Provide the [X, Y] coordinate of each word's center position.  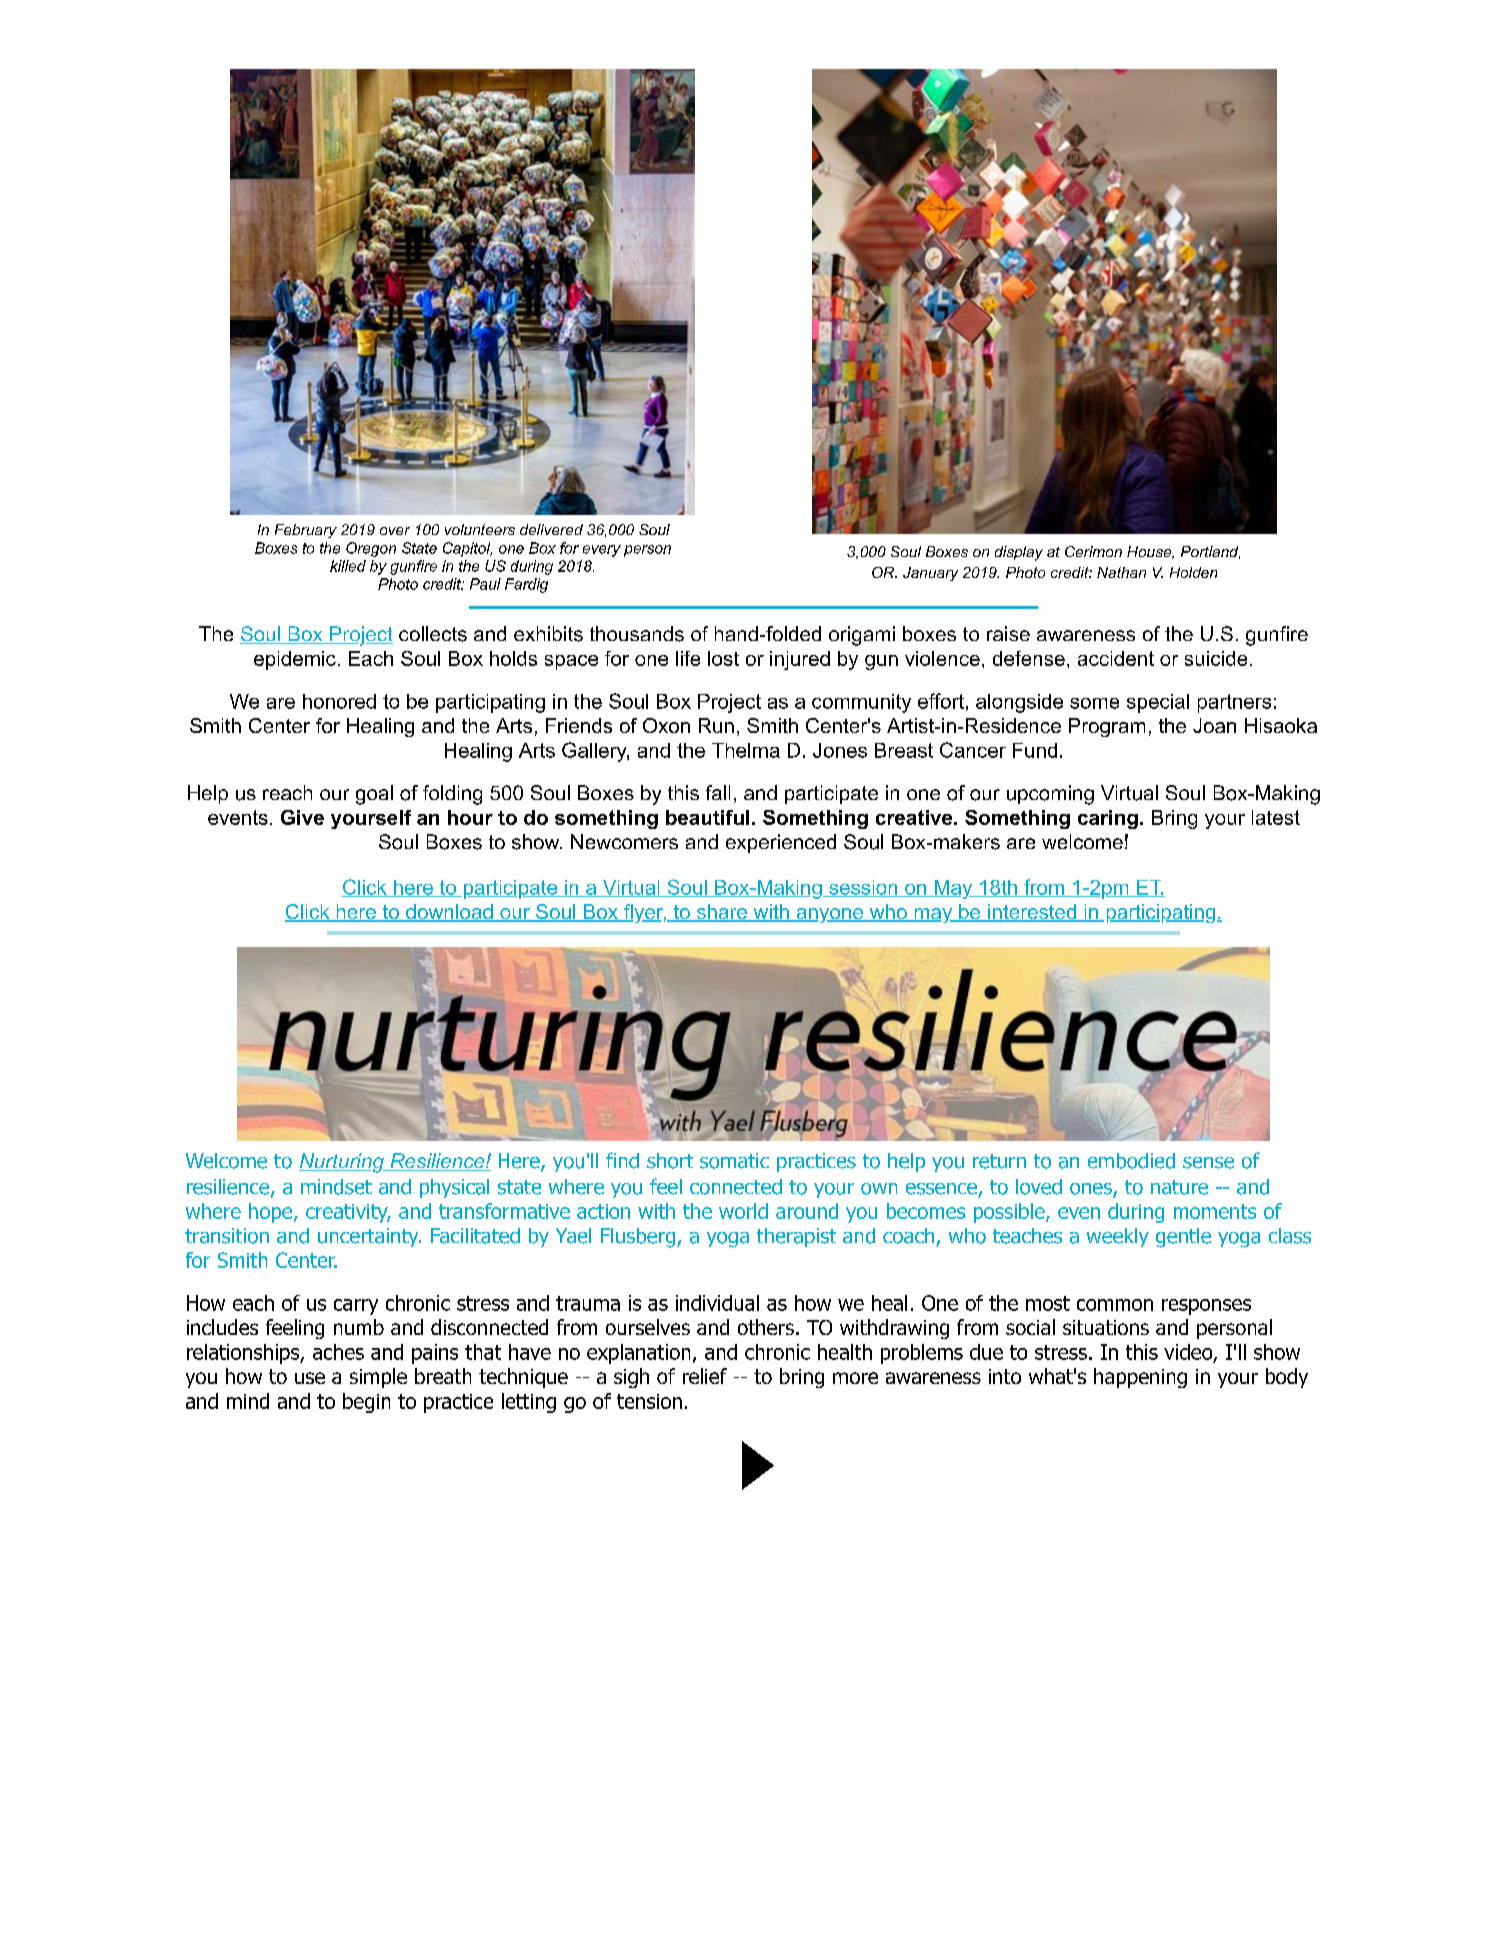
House [1150, 552]
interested [1032, 913]
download [449, 913]
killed [348, 566]
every [602, 551]
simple [378, 1378]
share [721, 913]
